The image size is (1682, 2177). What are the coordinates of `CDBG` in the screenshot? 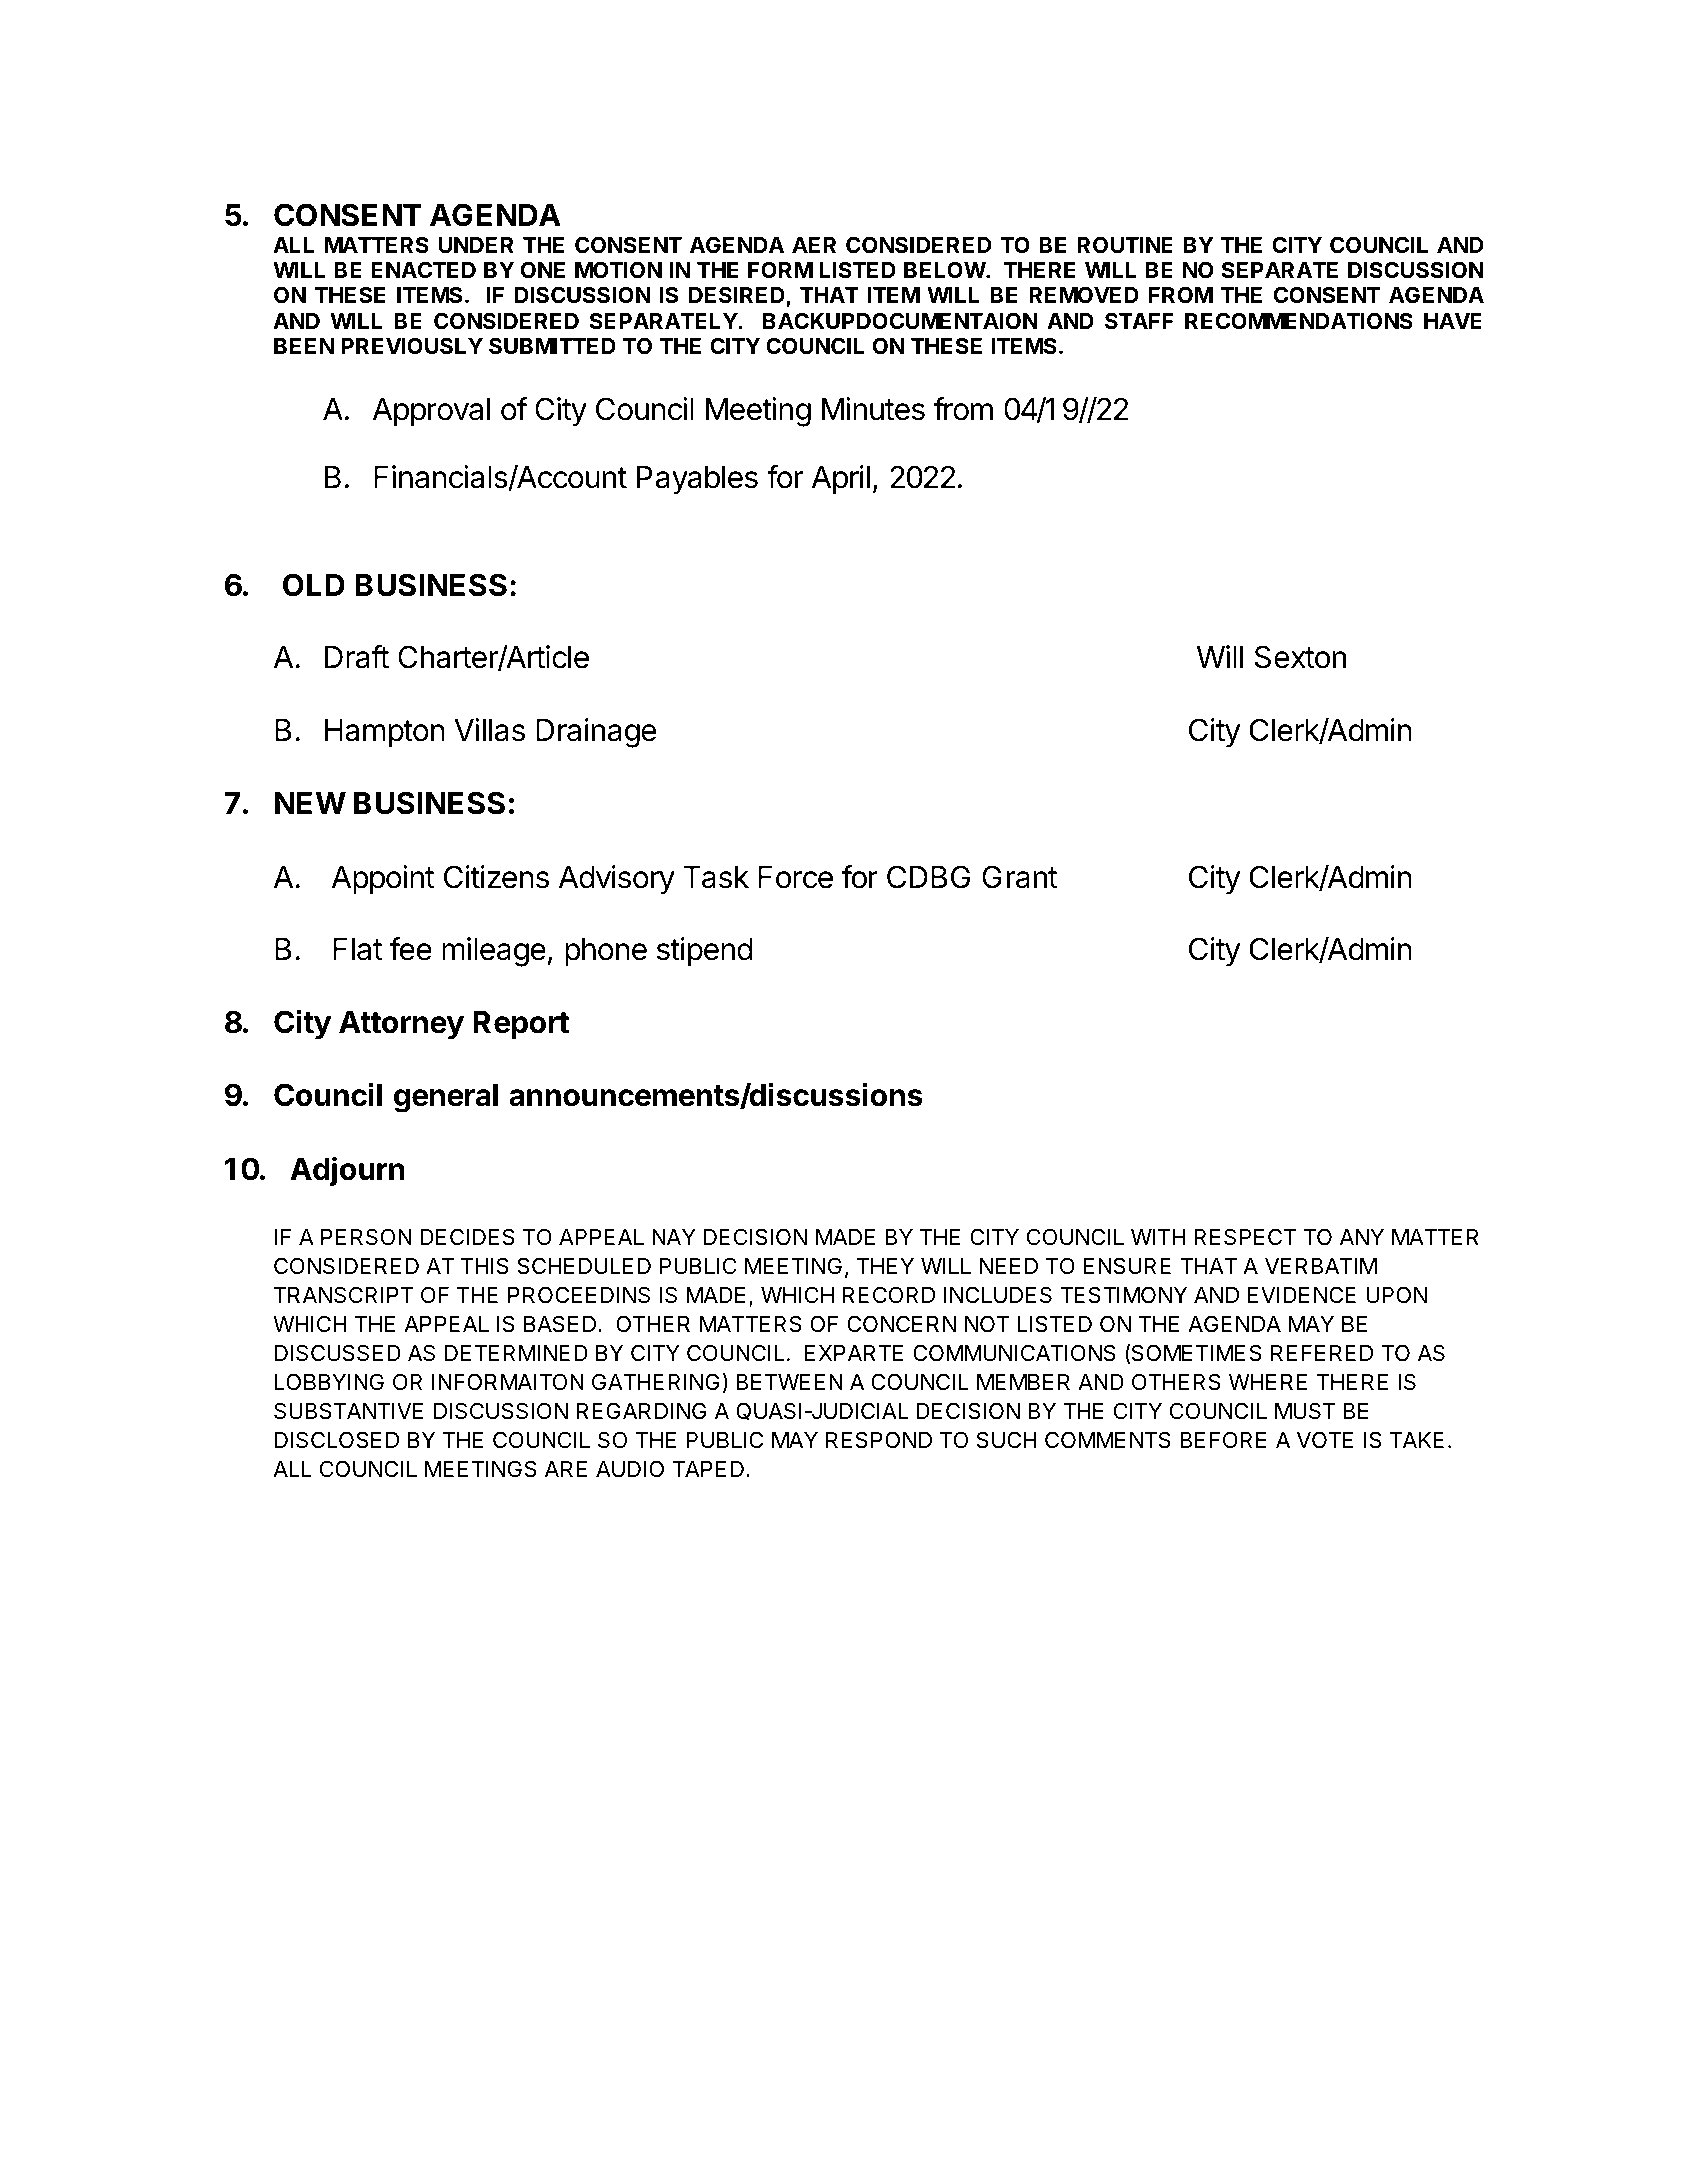 It's located at (928, 877).
